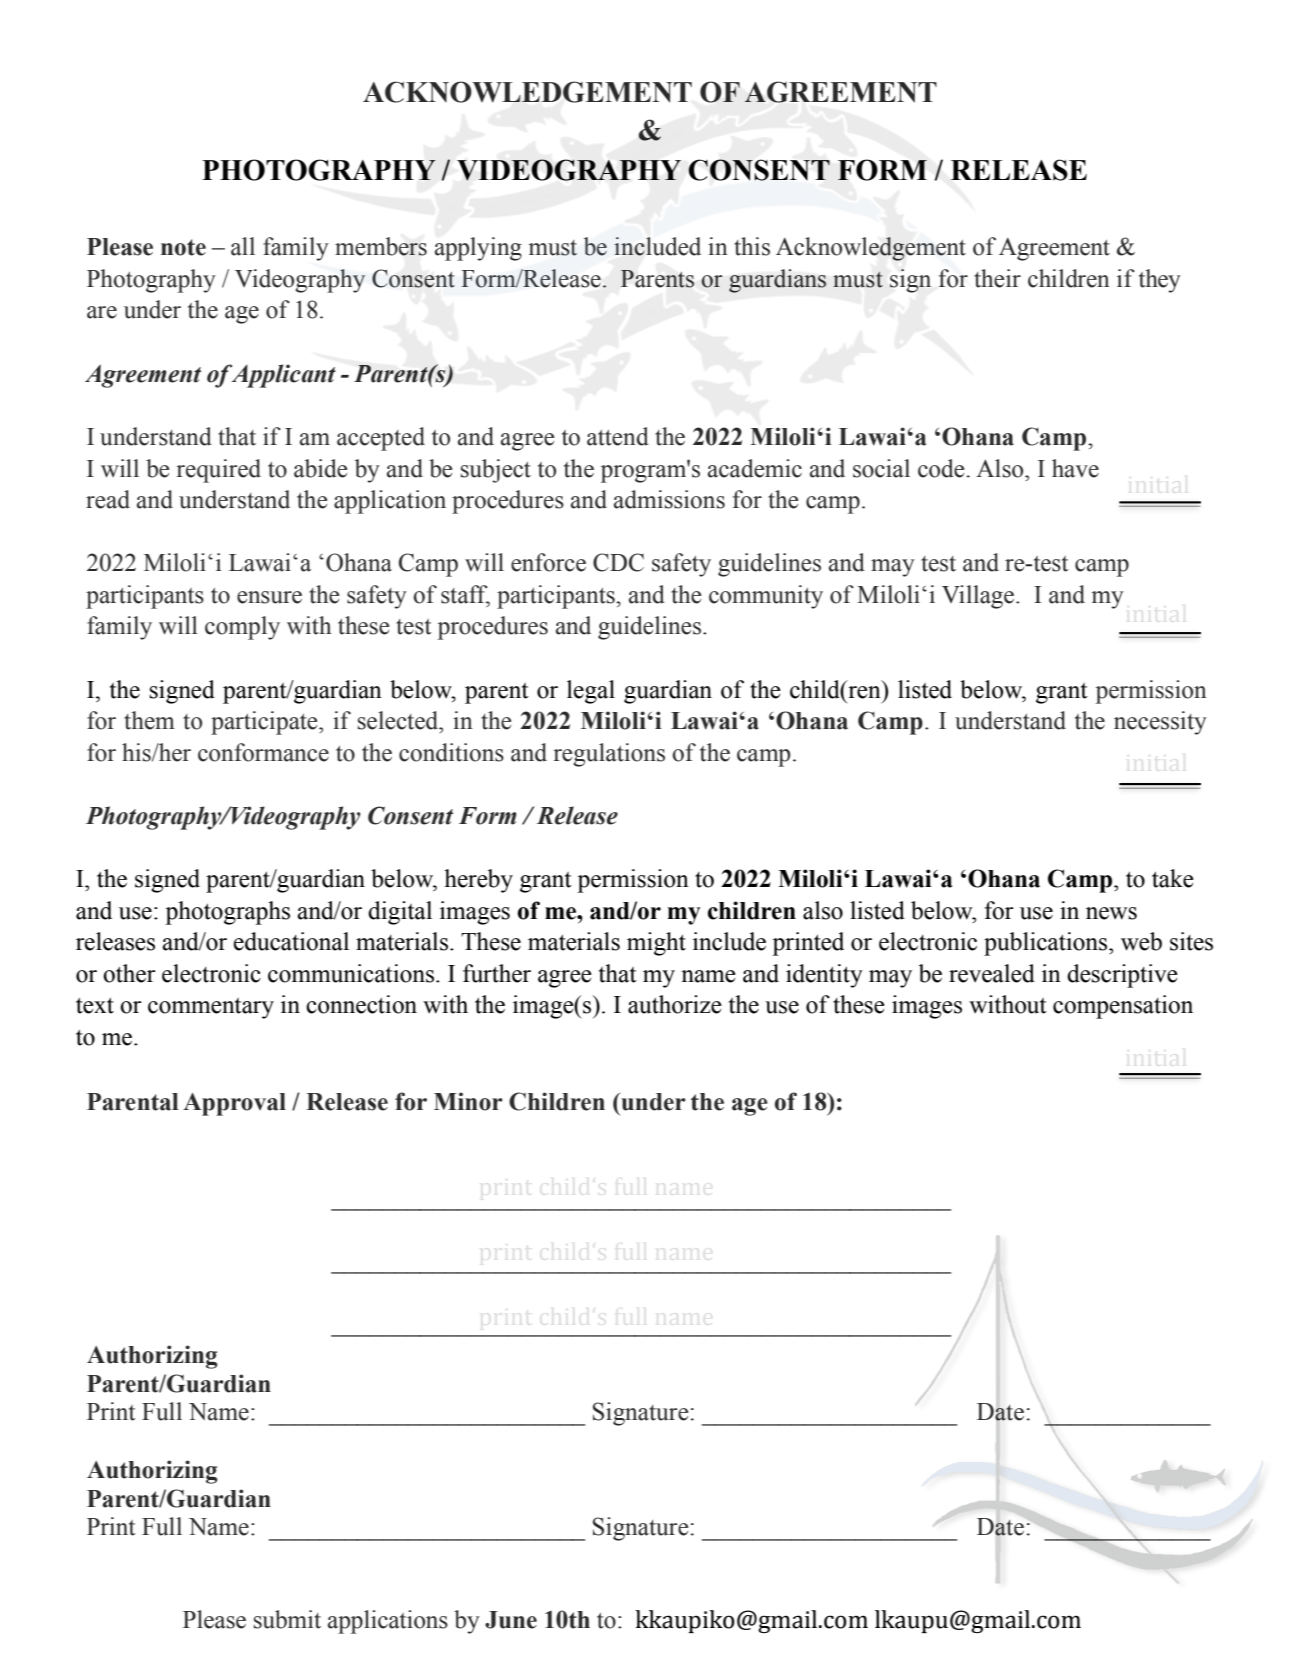 This page has height=1670, width=1290. Describe the element at coordinates (287, 1619) in the page. I see `submit` at that location.
